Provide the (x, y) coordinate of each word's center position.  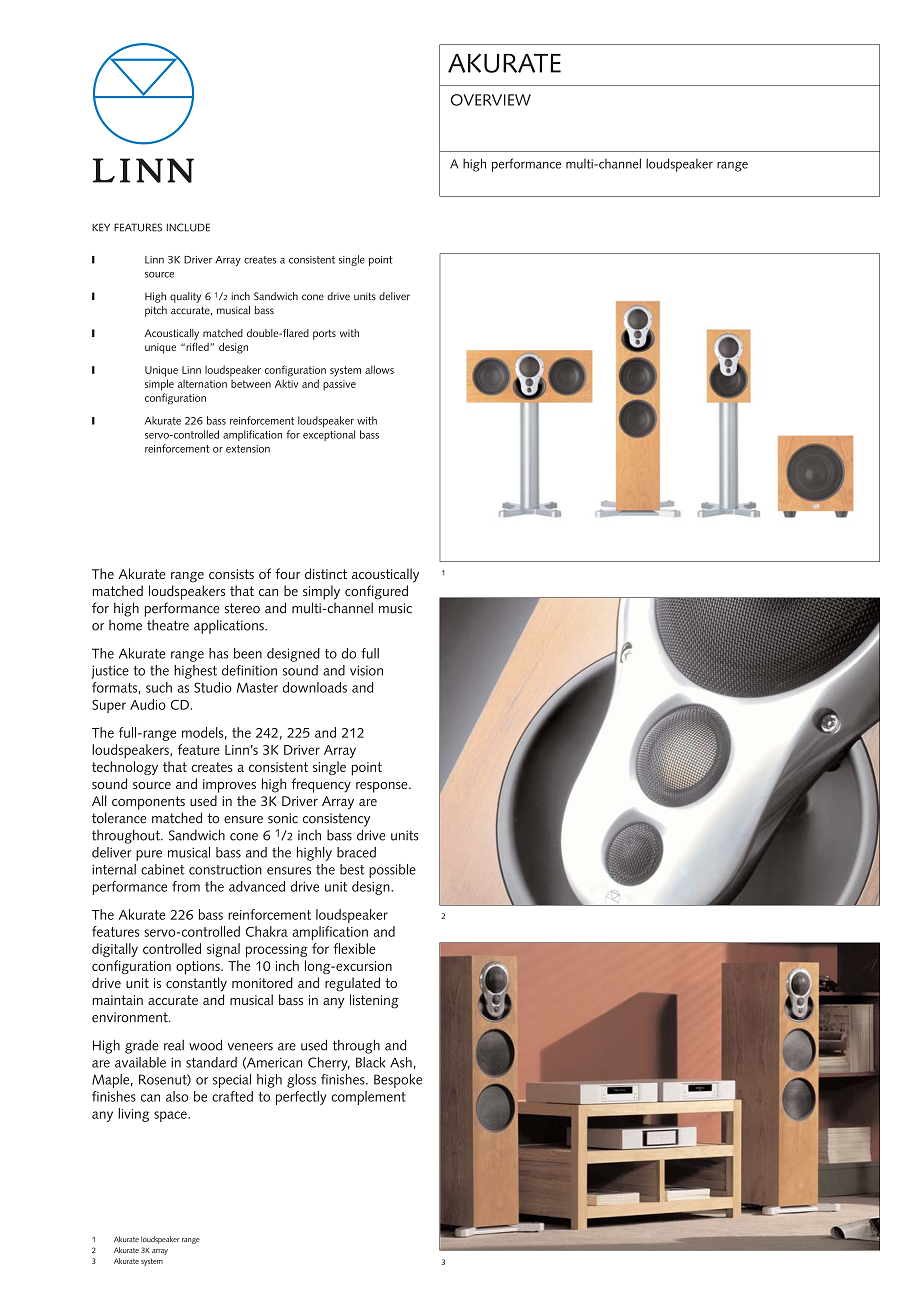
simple (159, 385)
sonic (283, 818)
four (287, 573)
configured (376, 592)
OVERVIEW (491, 100)
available (140, 1062)
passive (339, 385)
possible (392, 871)
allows (379, 369)
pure (149, 855)
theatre (168, 625)
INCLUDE (188, 227)
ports (324, 334)
